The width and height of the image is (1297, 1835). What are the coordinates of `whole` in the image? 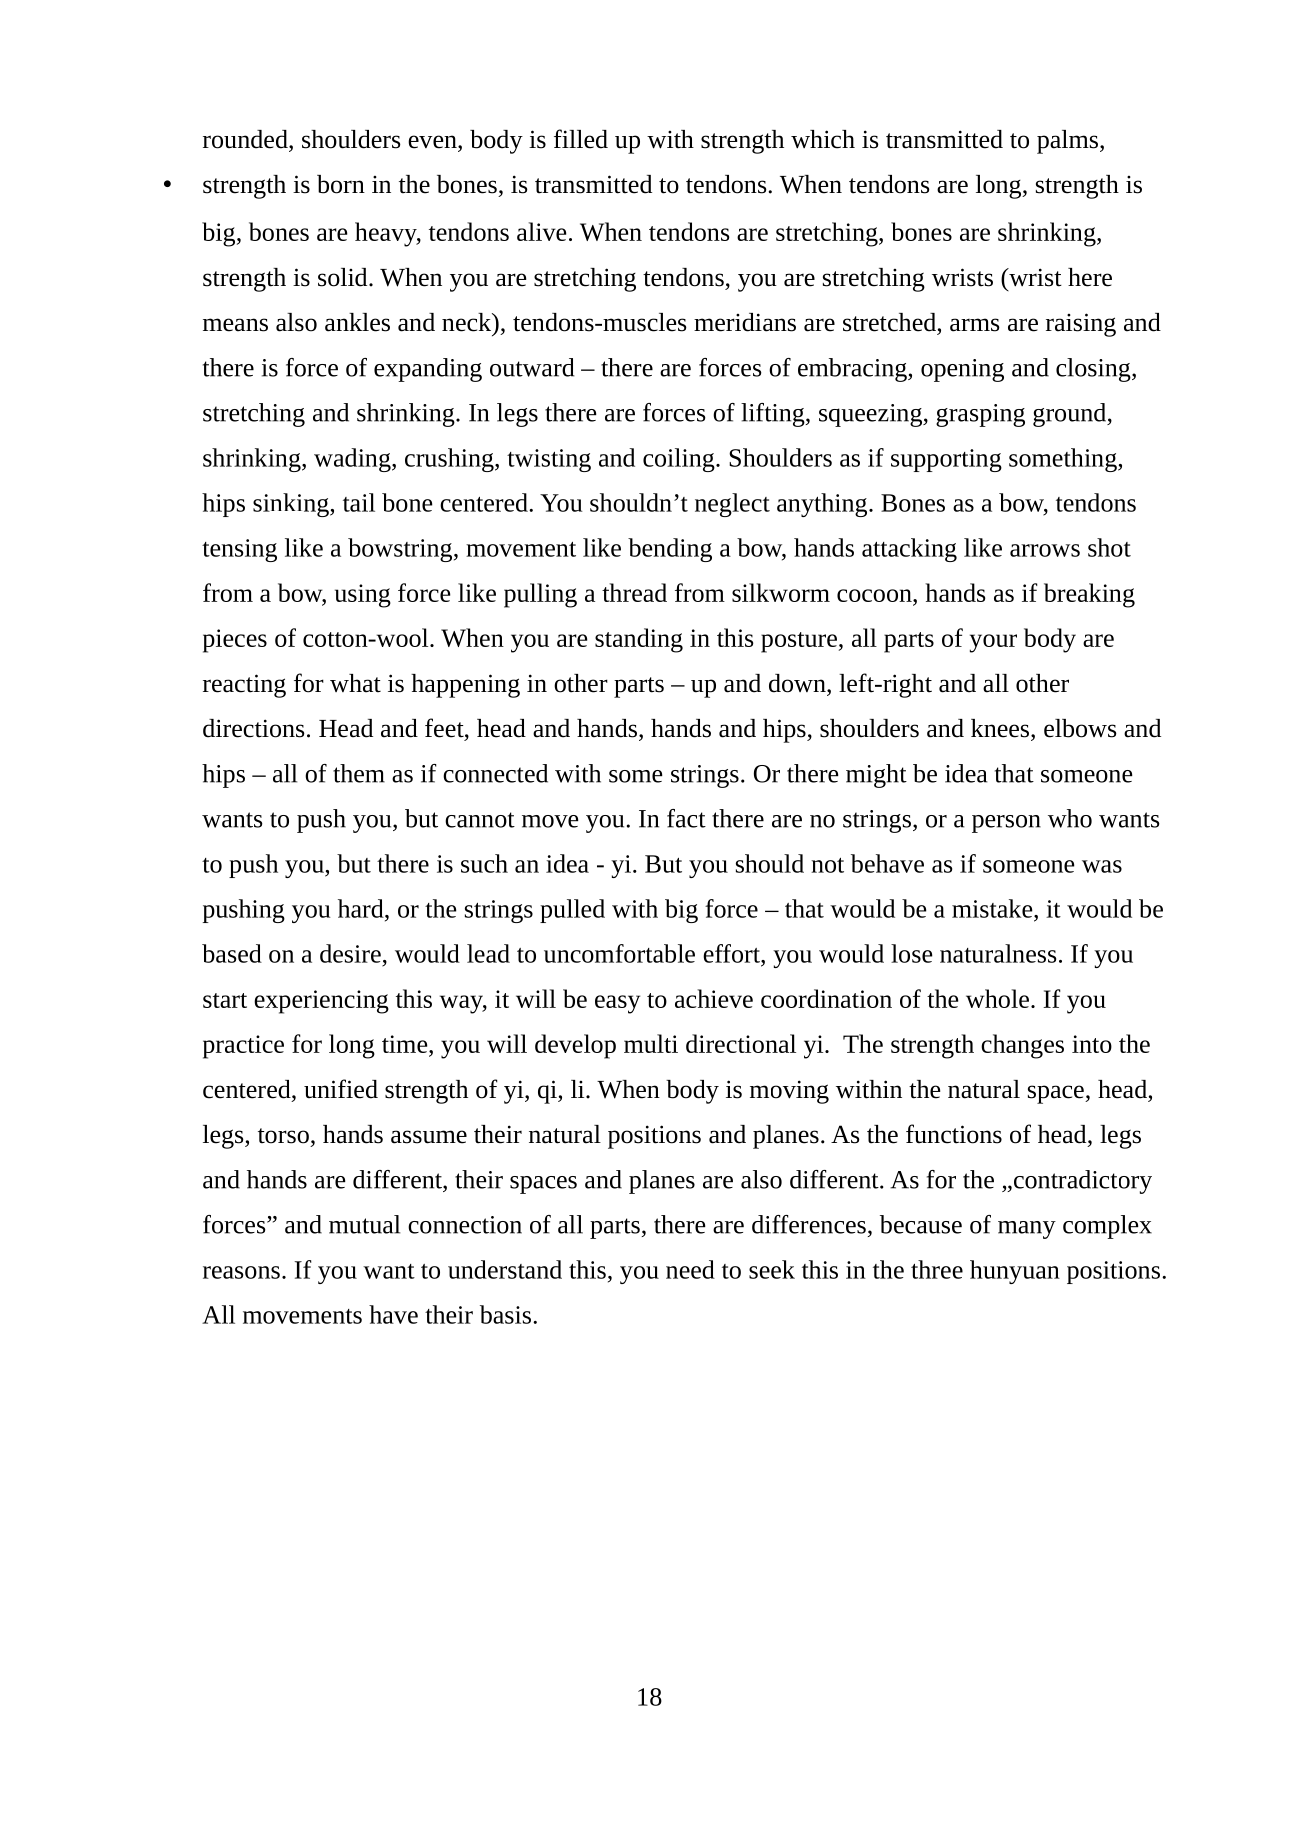 It's located at (997, 998).
